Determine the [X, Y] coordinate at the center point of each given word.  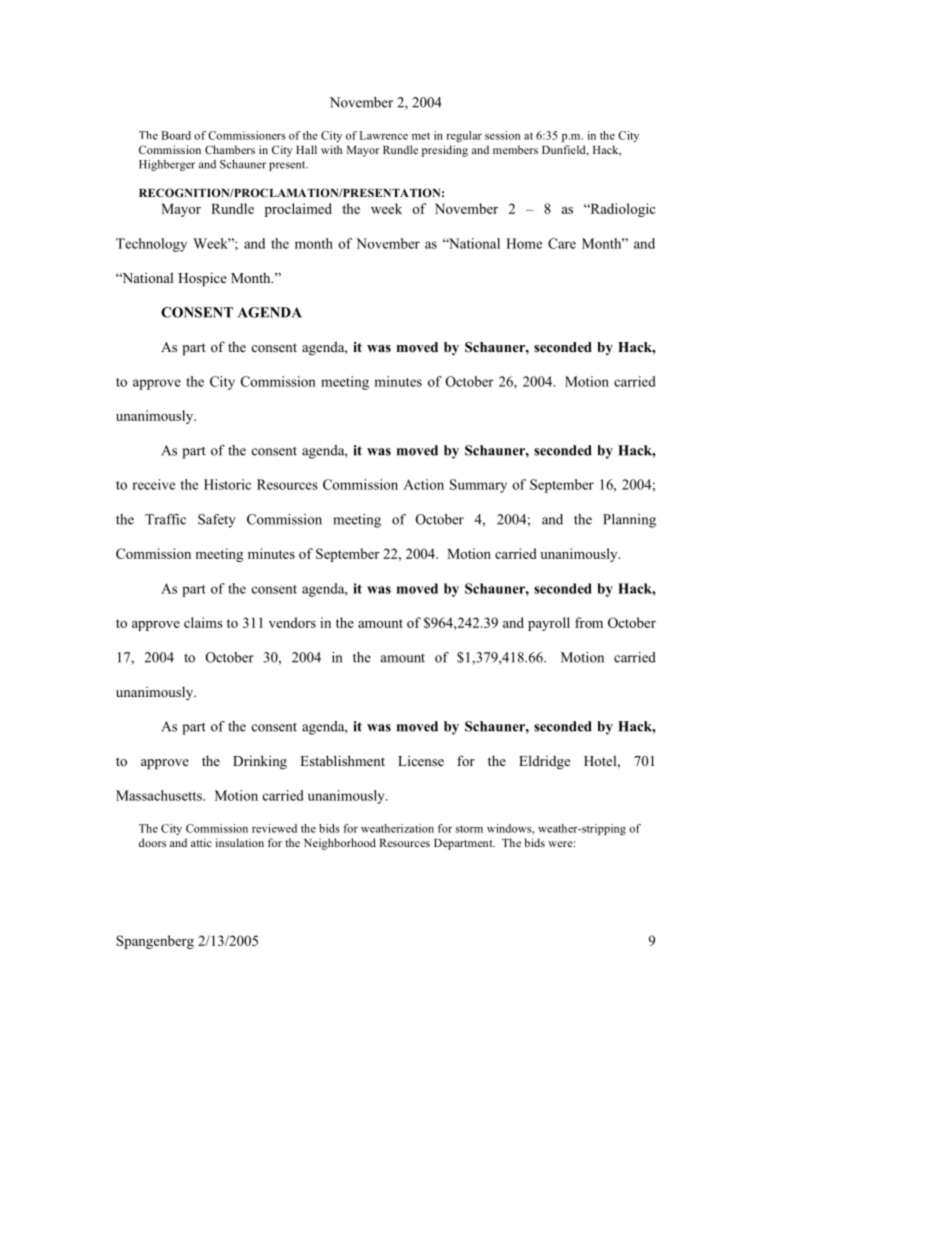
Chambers [230, 149]
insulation [240, 842]
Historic [227, 484]
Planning [629, 521]
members [515, 149]
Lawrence [384, 135]
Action [423, 484]
